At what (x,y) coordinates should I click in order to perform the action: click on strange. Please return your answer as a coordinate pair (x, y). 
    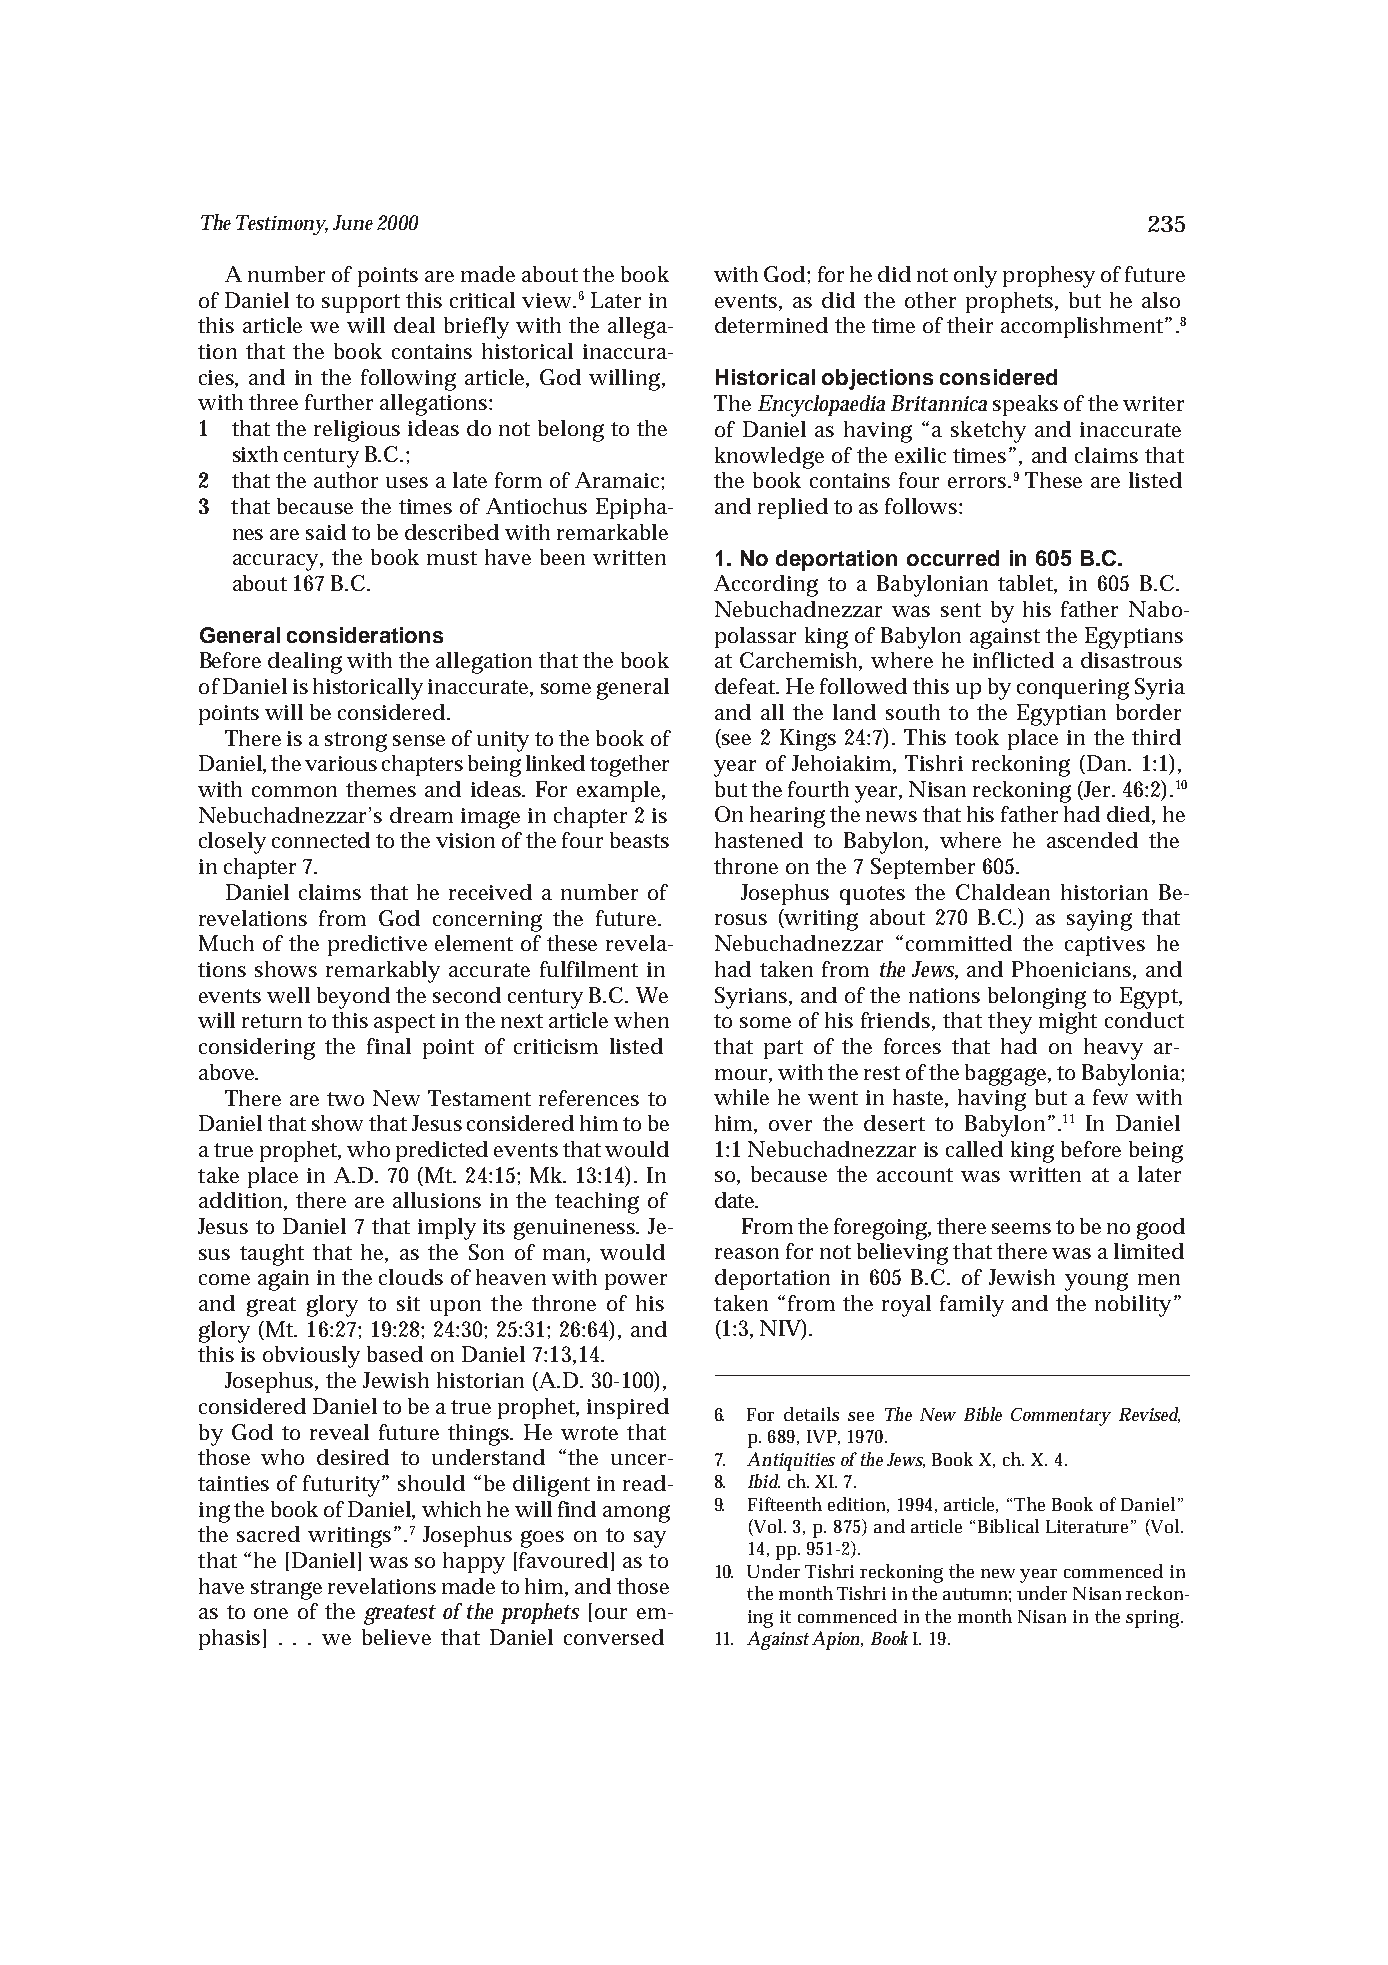
    Looking at the image, I should click on (286, 1590).
